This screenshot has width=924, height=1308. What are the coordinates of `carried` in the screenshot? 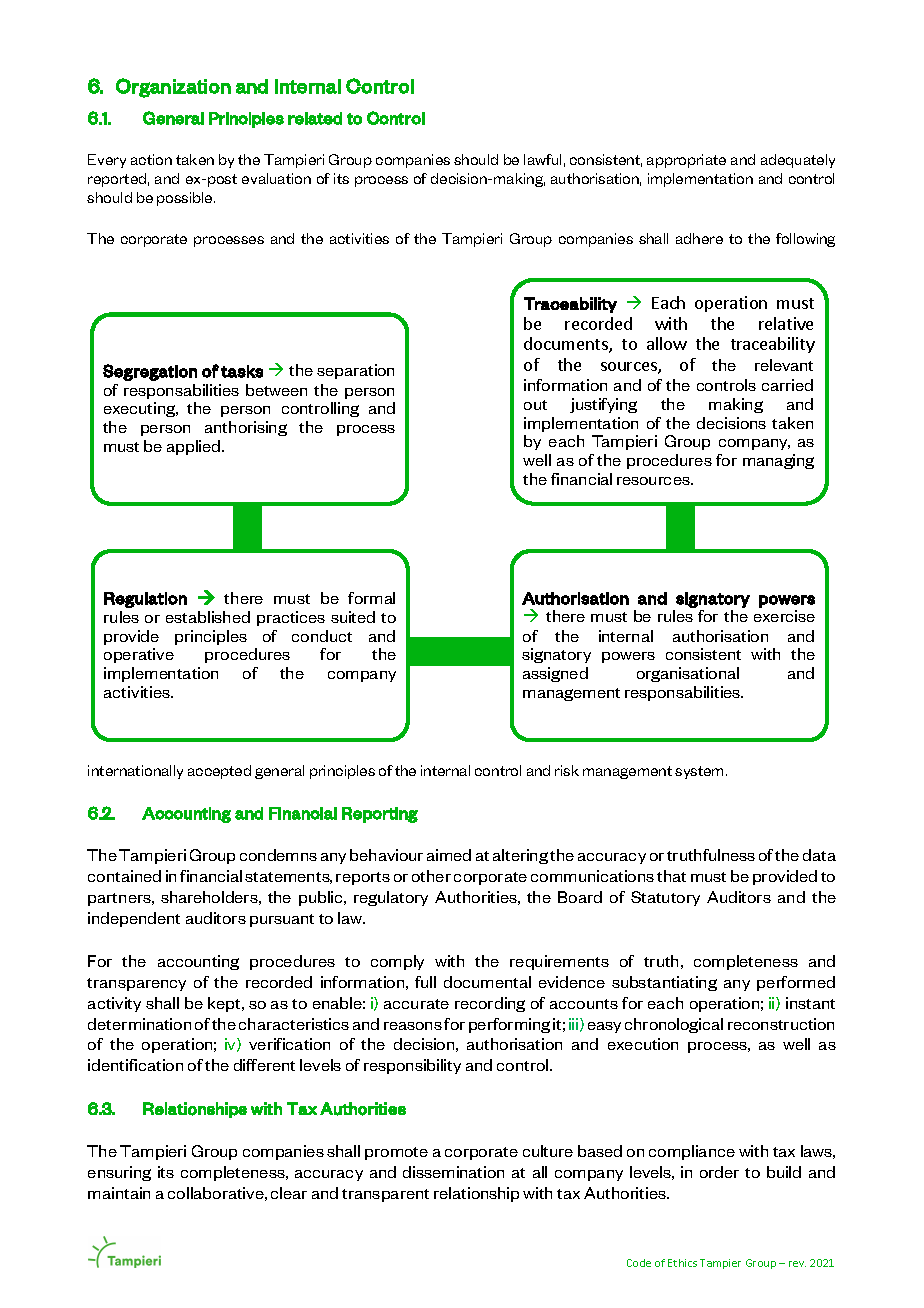 It's located at (787, 385).
